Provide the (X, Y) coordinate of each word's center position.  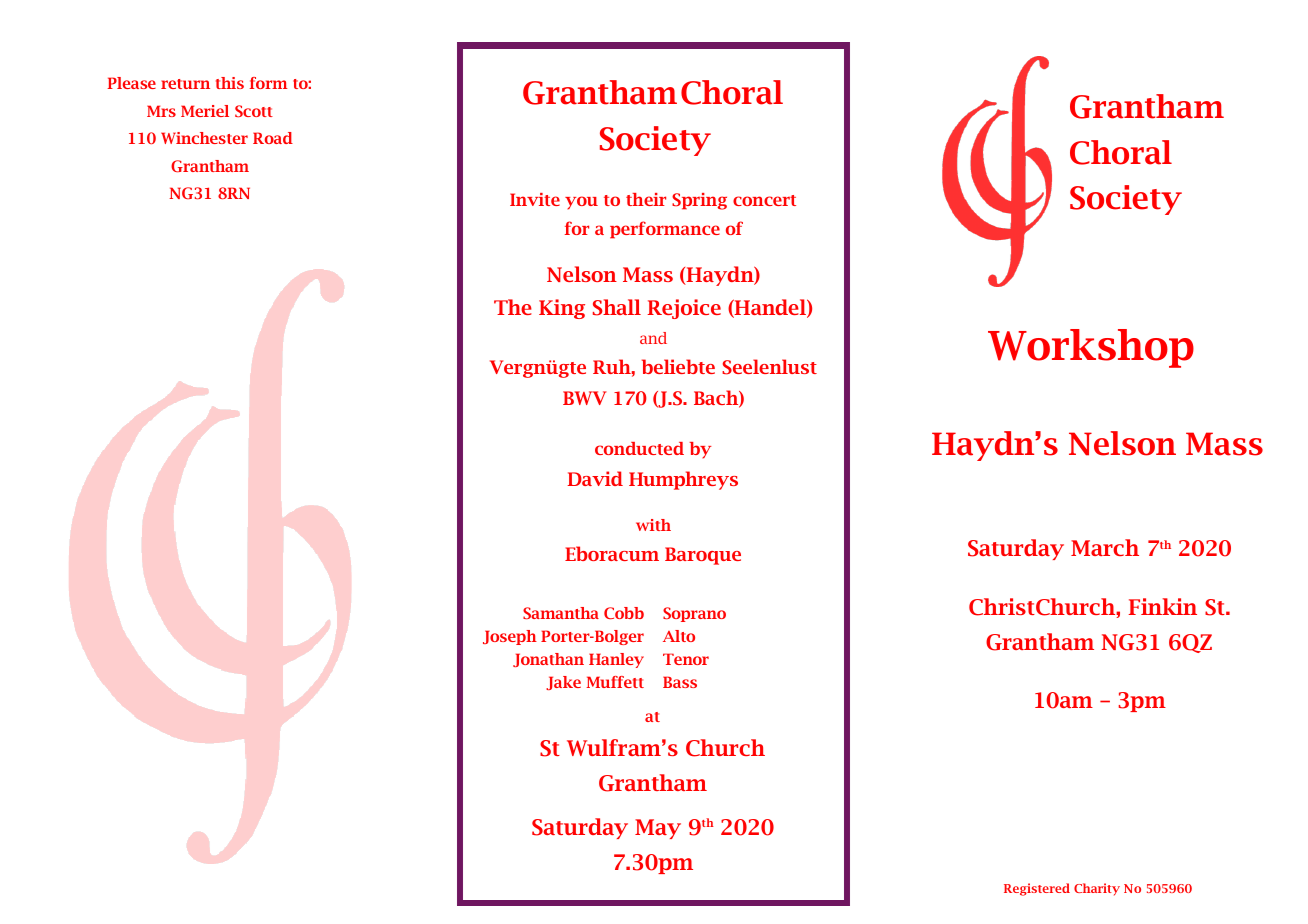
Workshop (1091, 348)
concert (764, 200)
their (646, 199)
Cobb (624, 613)
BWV (585, 398)
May (658, 829)
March (1105, 547)
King (562, 309)
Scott (254, 111)
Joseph (510, 637)
